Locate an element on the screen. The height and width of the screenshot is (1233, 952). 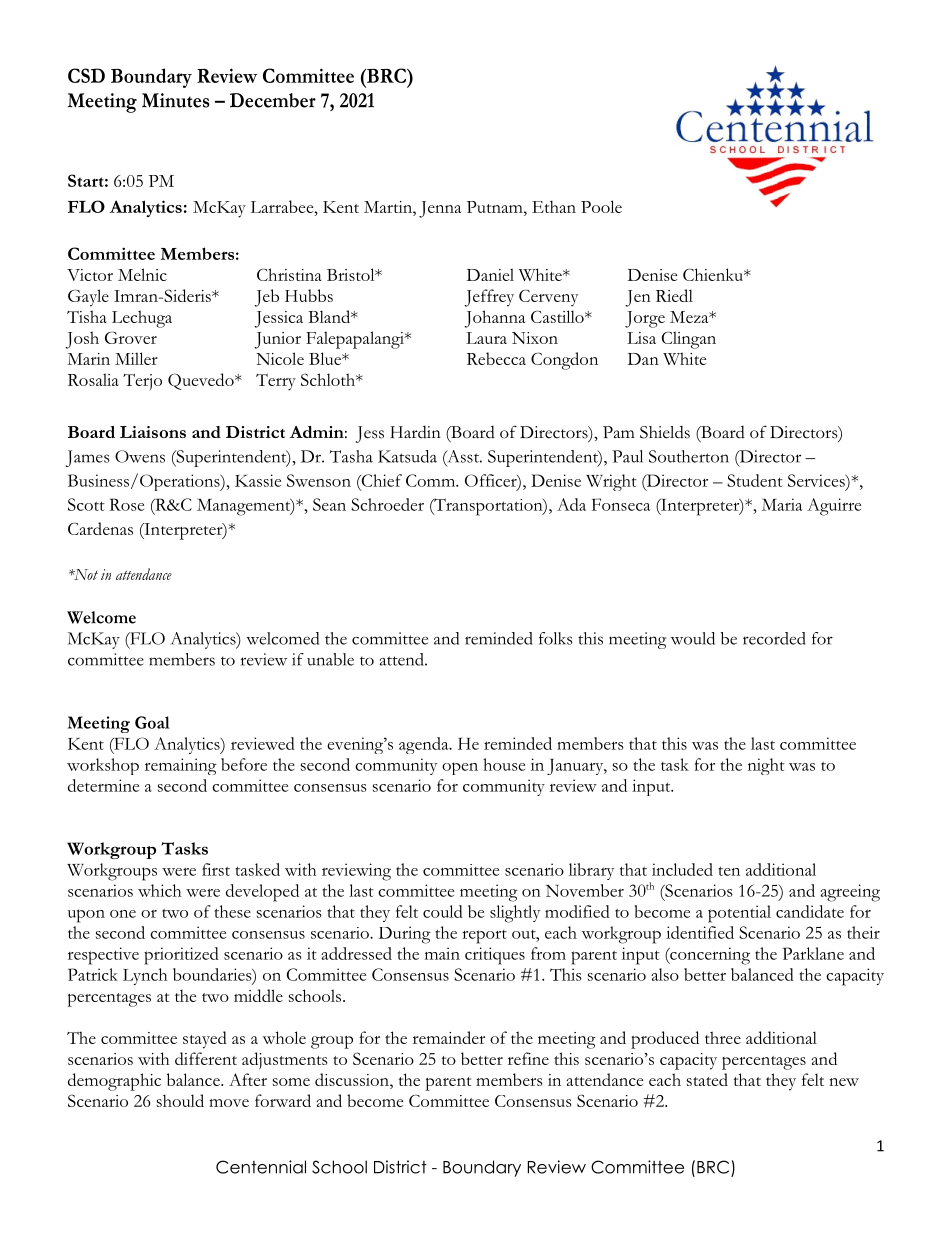
recorded is located at coordinates (774, 638).
